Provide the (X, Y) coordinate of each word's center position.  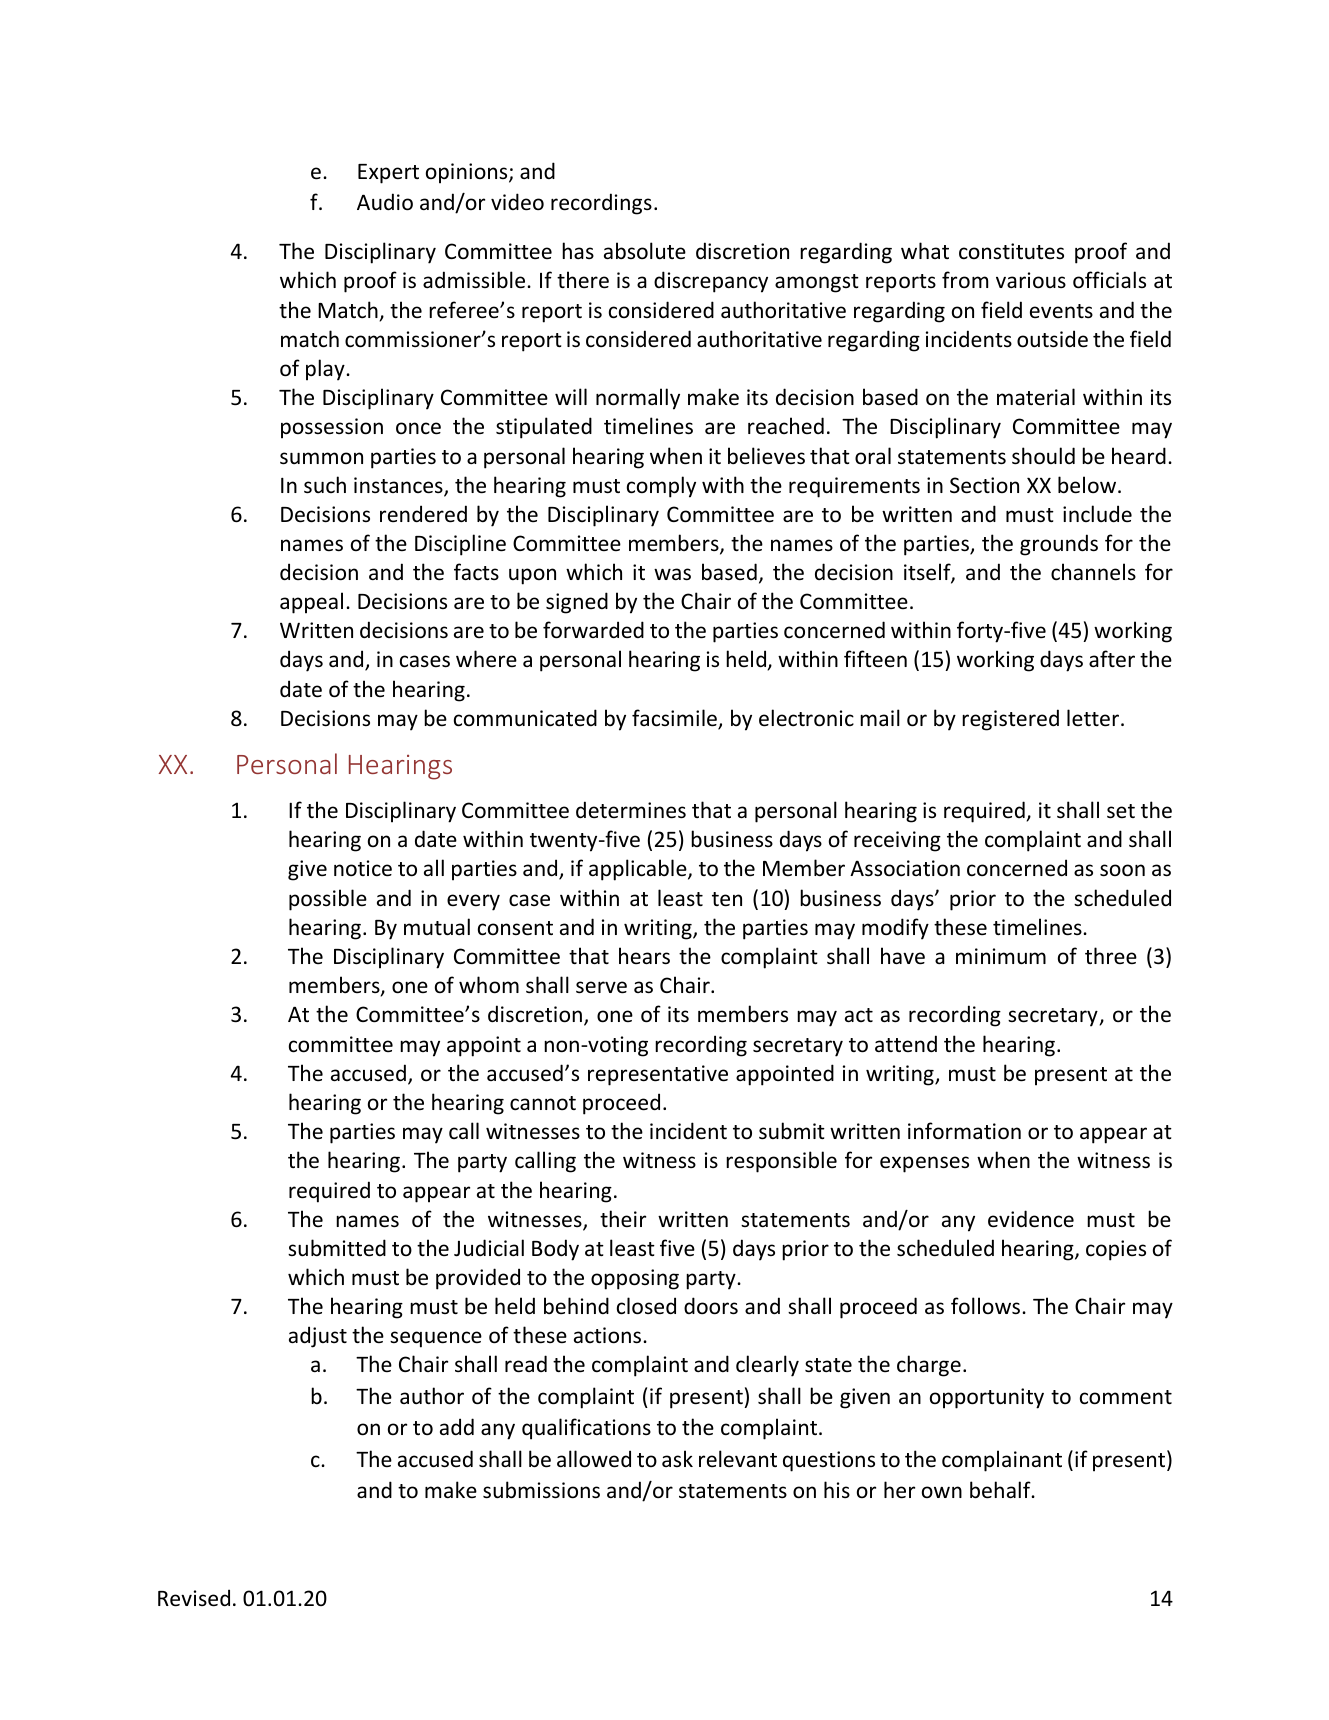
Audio (385, 202)
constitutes (1011, 251)
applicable (639, 870)
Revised (194, 1598)
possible (328, 900)
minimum (1001, 956)
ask (677, 1458)
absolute (645, 250)
